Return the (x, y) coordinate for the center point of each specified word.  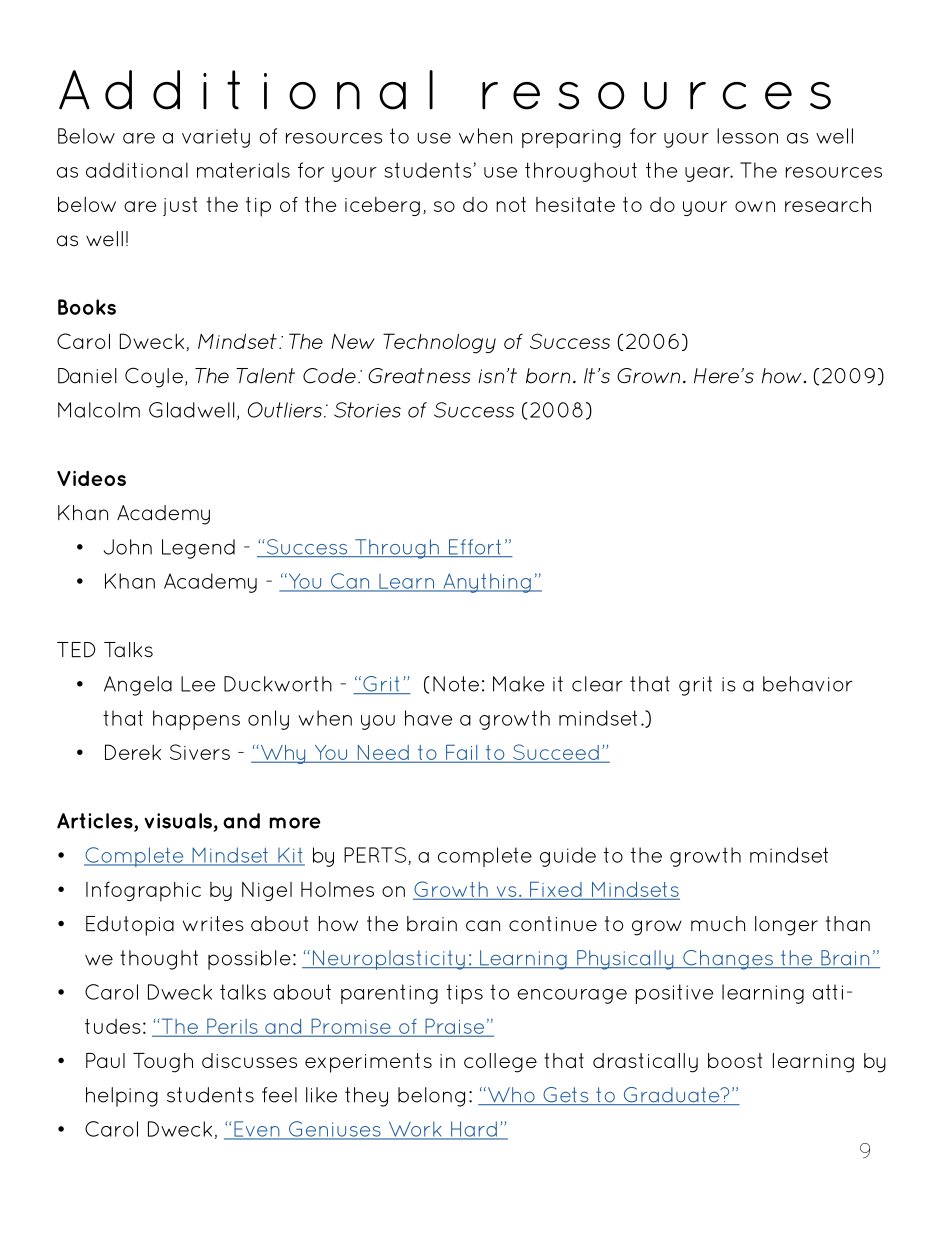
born (548, 376)
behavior (808, 684)
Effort (474, 548)
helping (122, 1097)
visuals (178, 821)
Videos (91, 478)
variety (216, 138)
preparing (571, 138)
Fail (462, 753)
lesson (747, 136)
